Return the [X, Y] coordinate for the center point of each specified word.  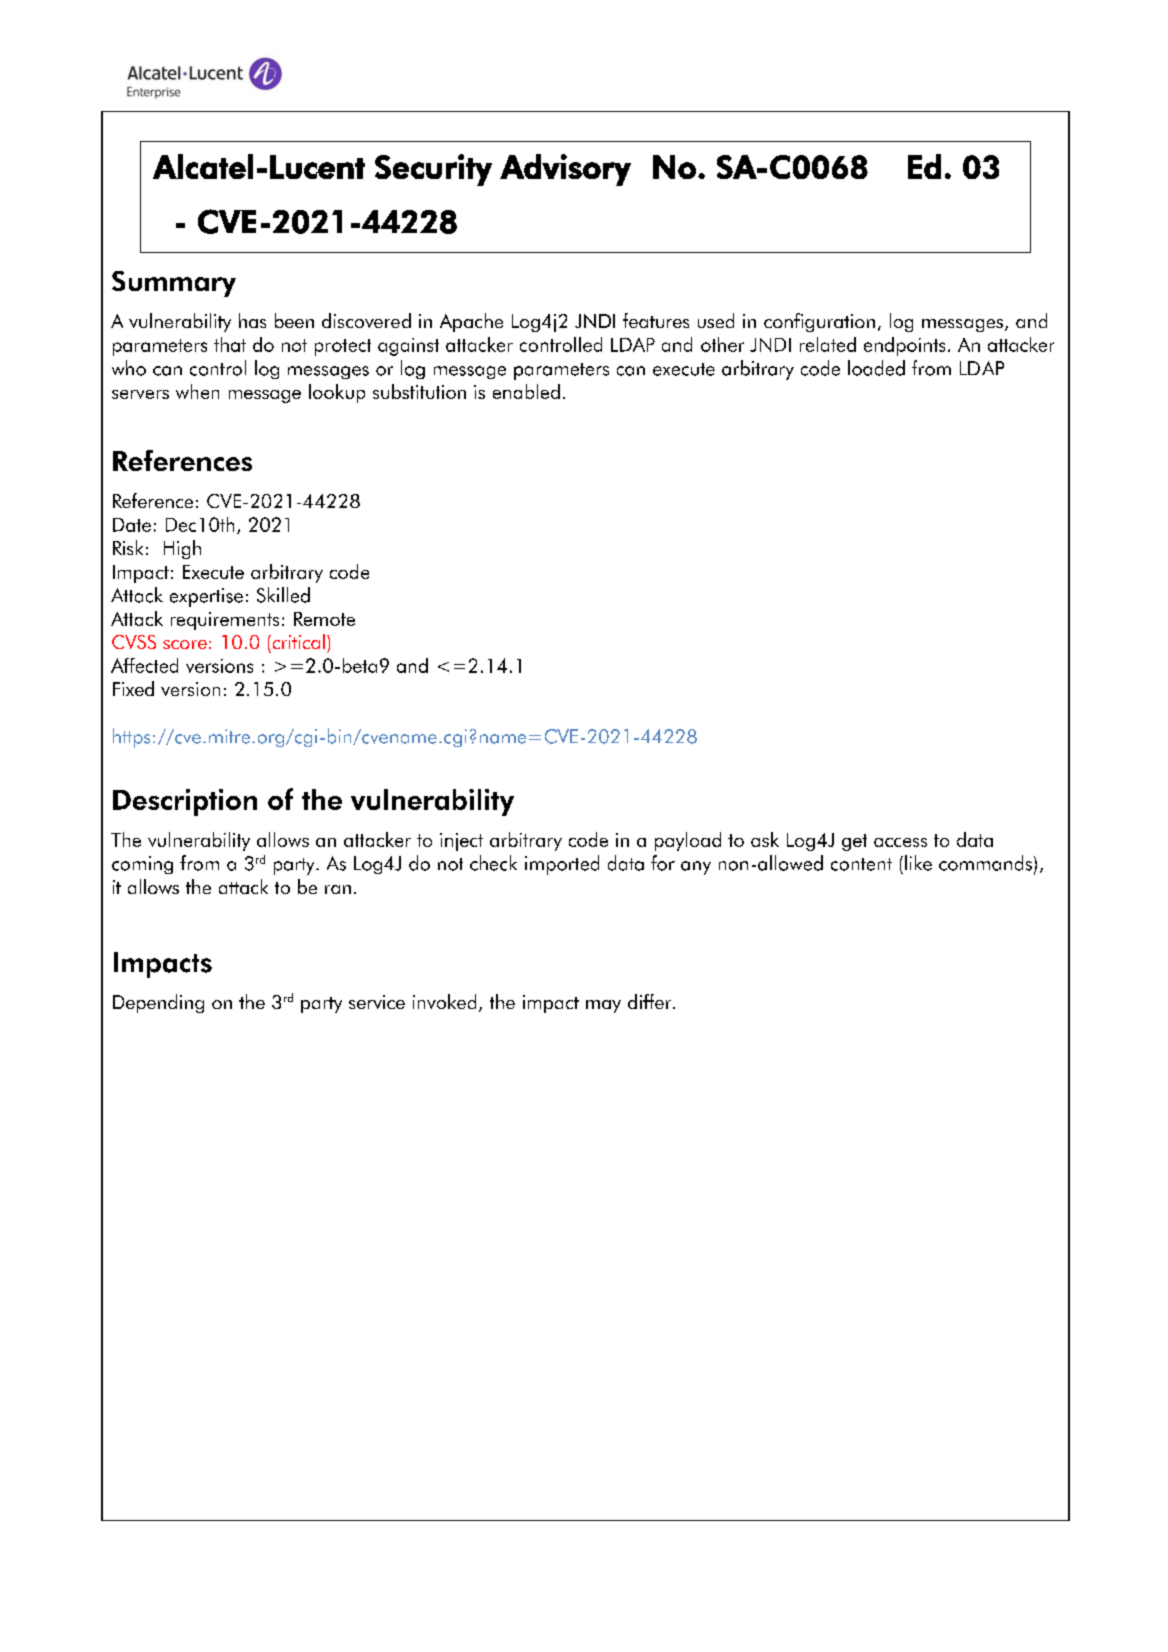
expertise [206, 597]
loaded [876, 368]
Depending [158, 1003]
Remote [324, 619]
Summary [174, 284]
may [603, 1006]
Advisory [565, 170]
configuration [819, 322]
